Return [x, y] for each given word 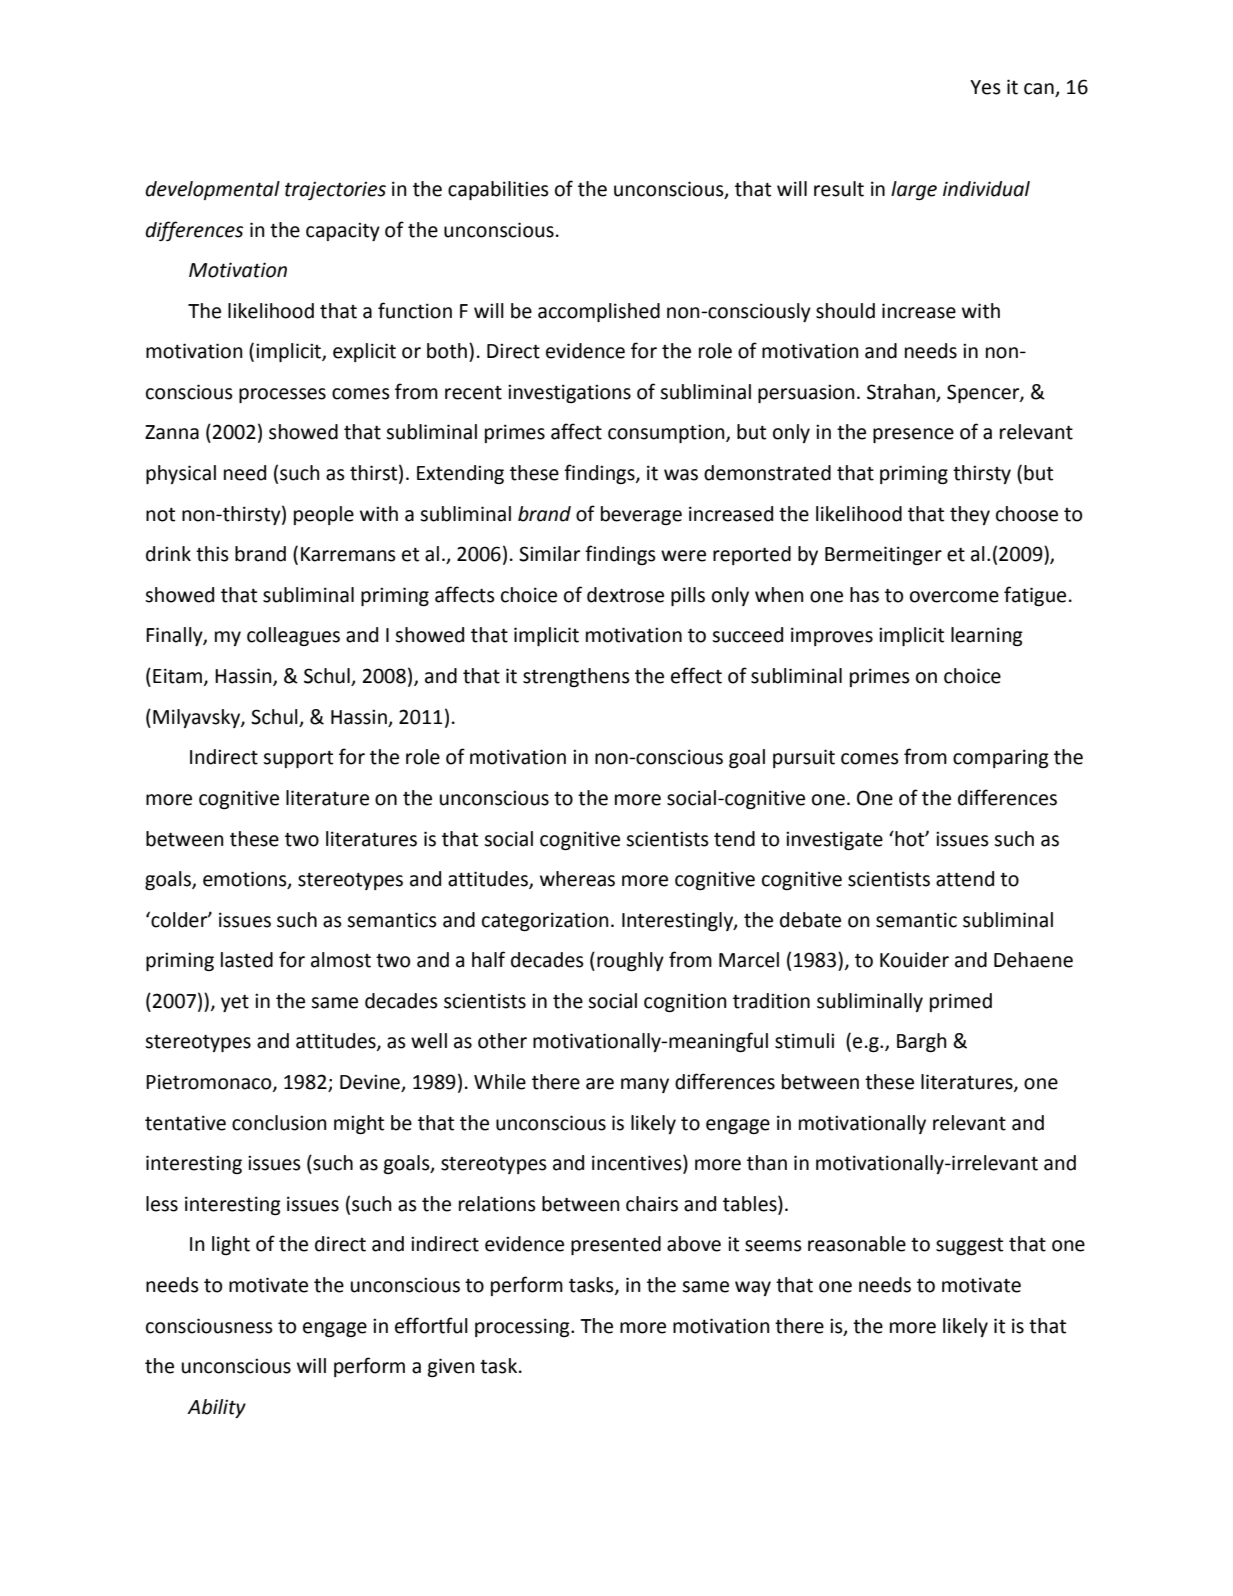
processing [523, 1327]
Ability [216, 1408]
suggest [969, 1246]
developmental [212, 190]
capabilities [498, 190]
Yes [985, 87]
